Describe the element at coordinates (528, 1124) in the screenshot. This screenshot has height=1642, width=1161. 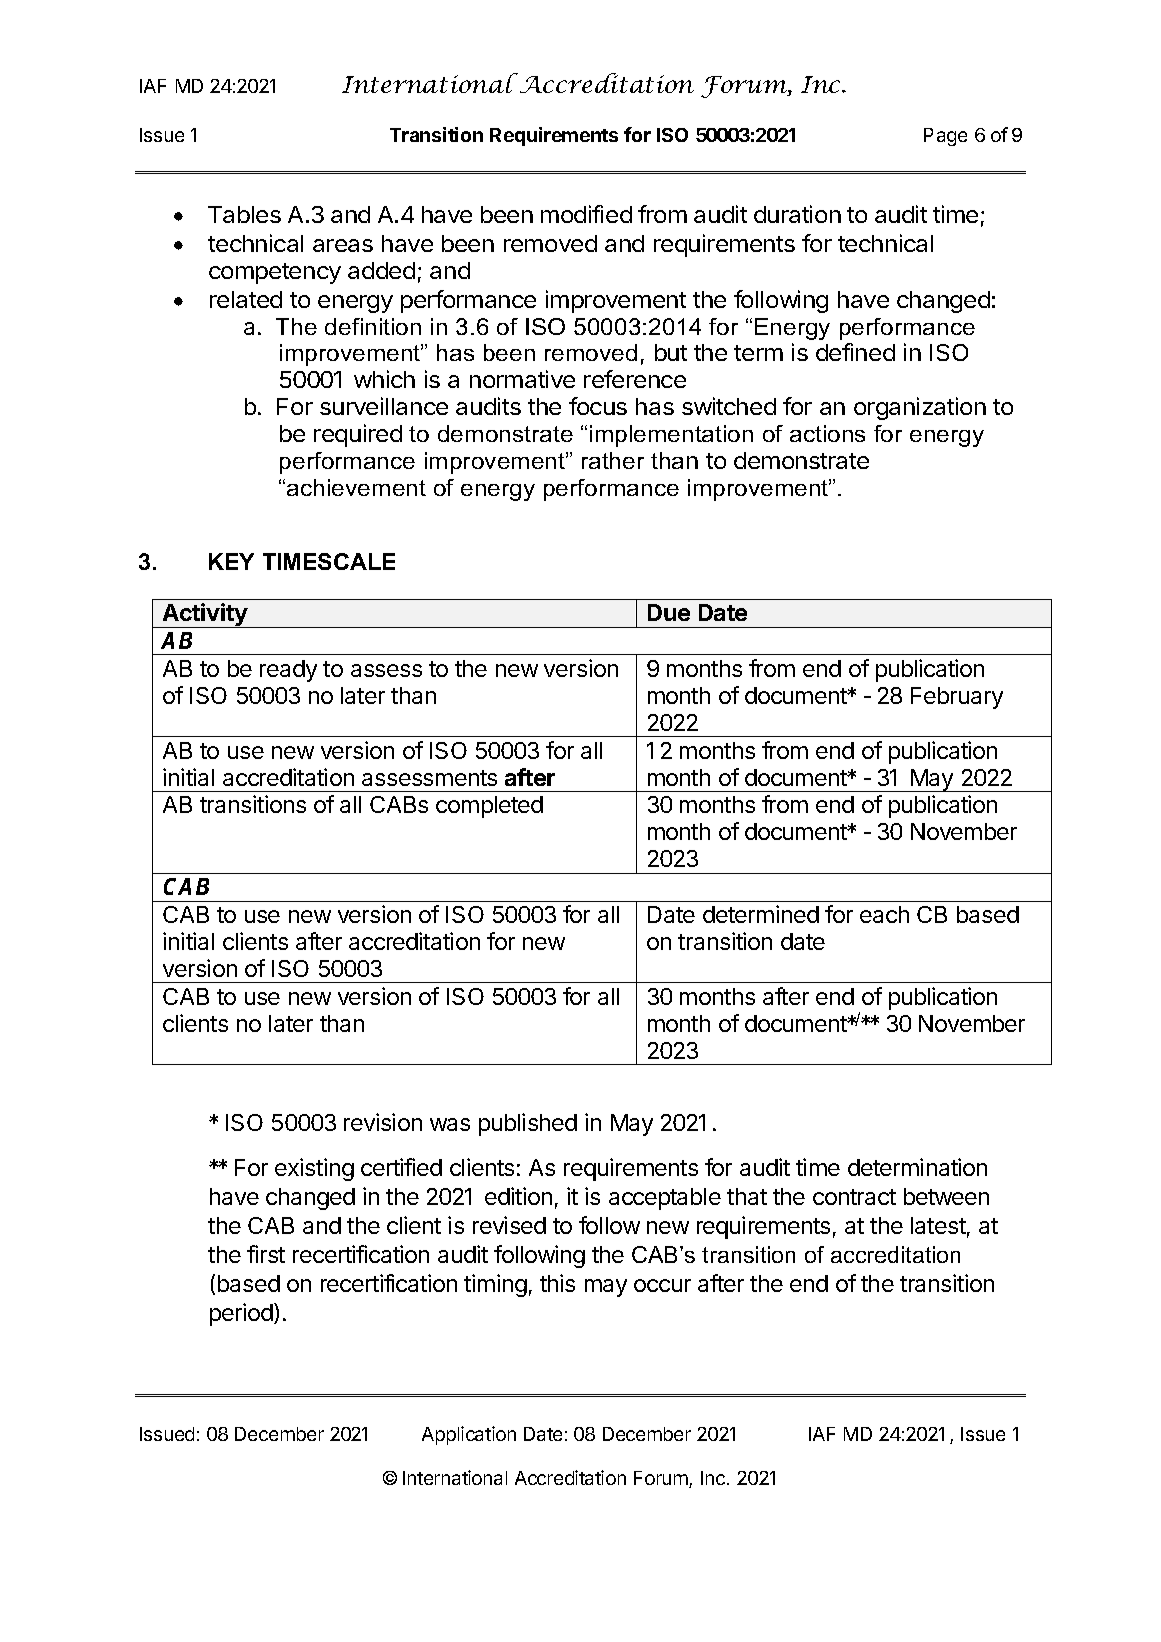
I see `published` at that location.
